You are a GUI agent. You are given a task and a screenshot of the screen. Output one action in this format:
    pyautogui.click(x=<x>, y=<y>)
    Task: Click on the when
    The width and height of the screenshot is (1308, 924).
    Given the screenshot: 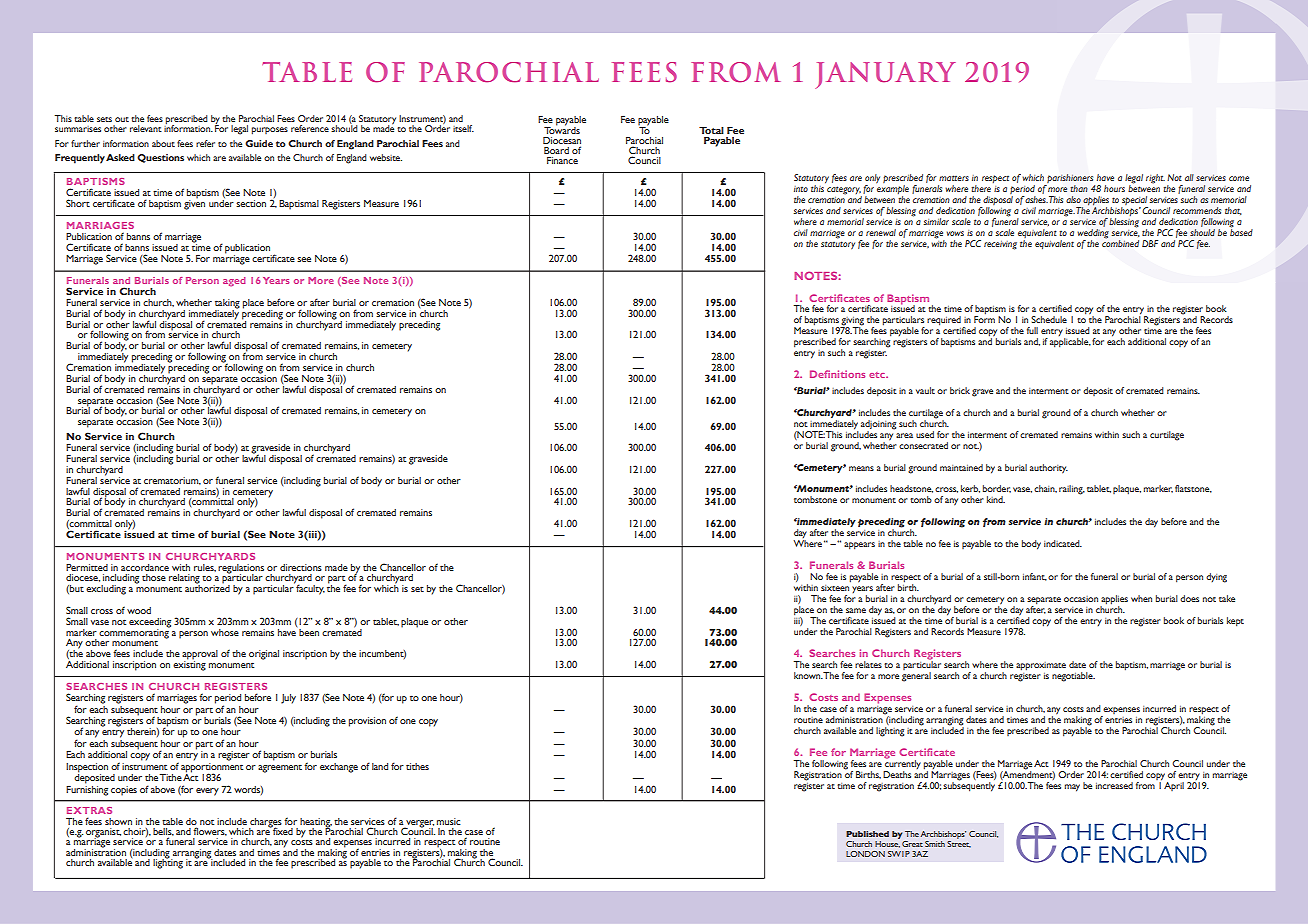 What is the action you would take?
    pyautogui.click(x=1141, y=598)
